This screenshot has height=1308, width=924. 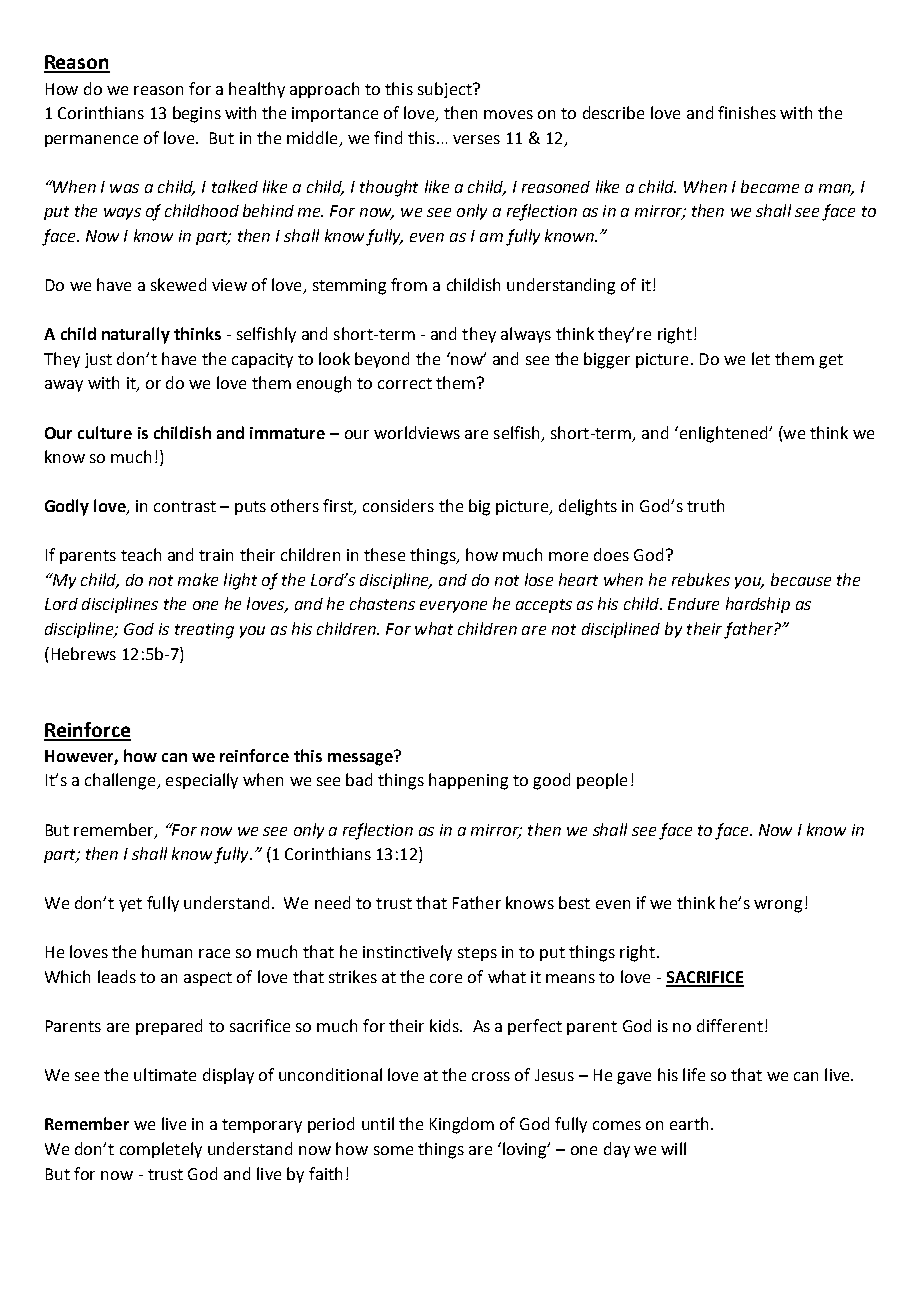 I want to click on considers, so click(x=398, y=505).
